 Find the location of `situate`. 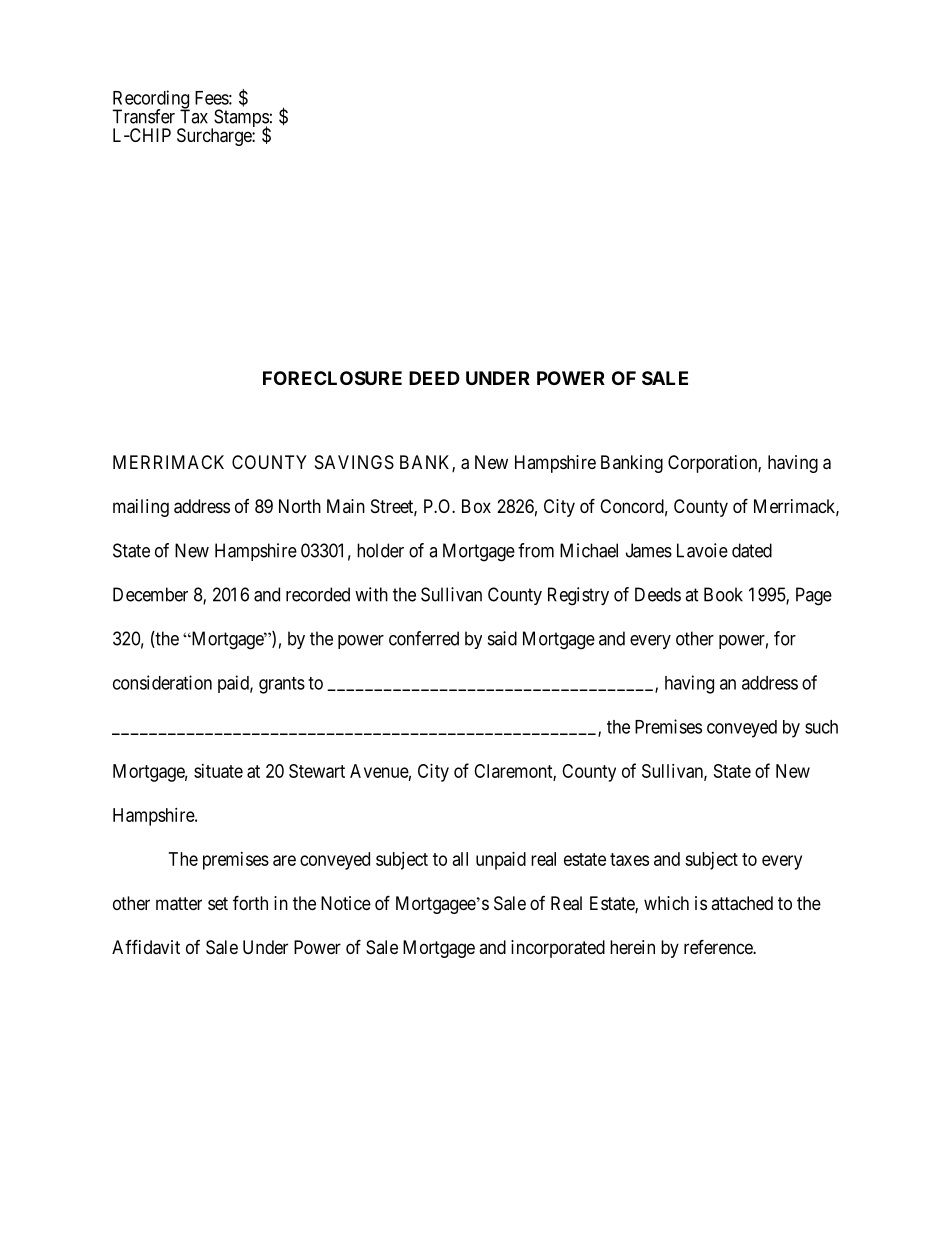

situate is located at coordinates (218, 771).
